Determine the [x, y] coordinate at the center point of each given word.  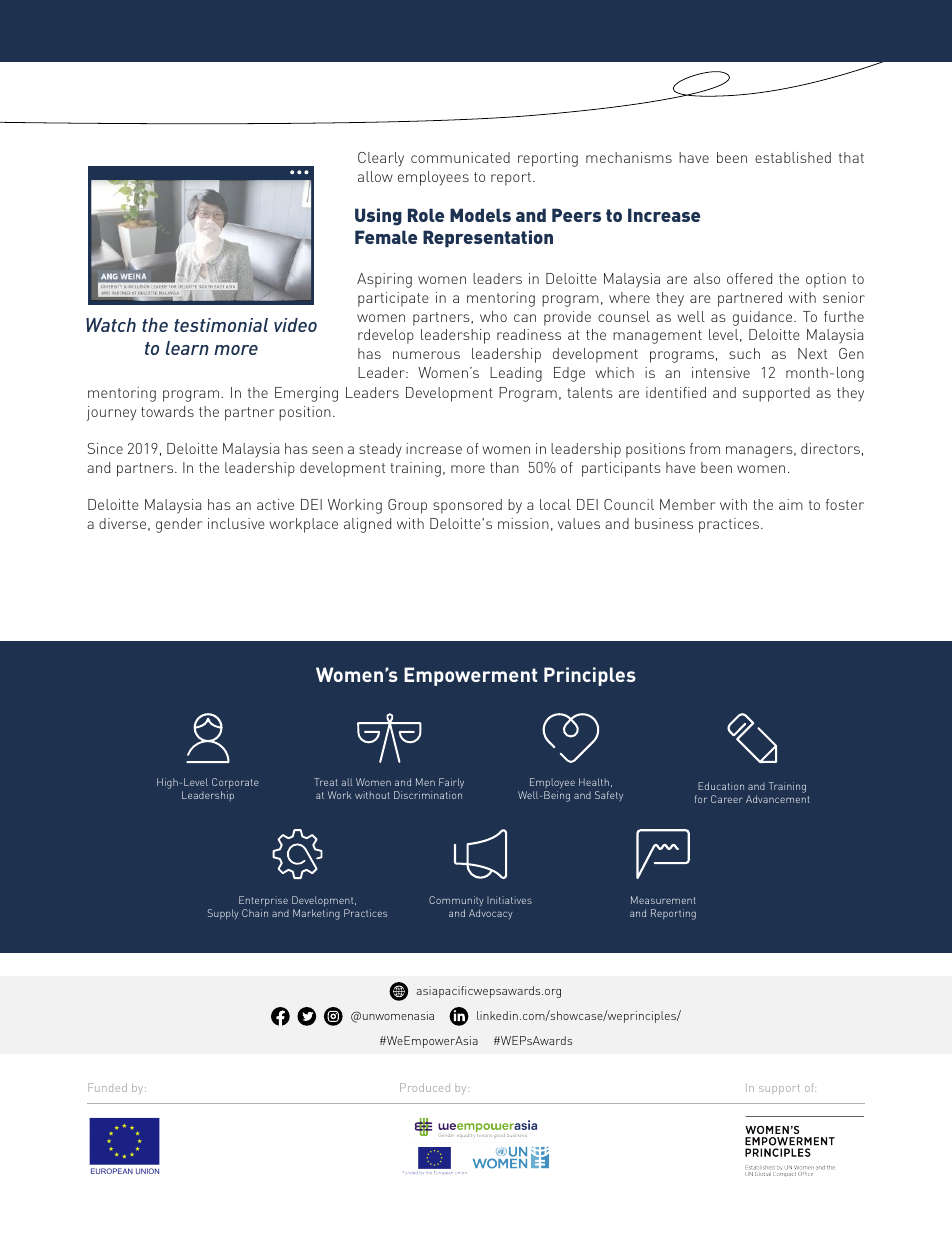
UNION [147, 1171]
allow [375, 176]
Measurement [663, 900]
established [793, 157]
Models [480, 215]
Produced [425, 1087]
